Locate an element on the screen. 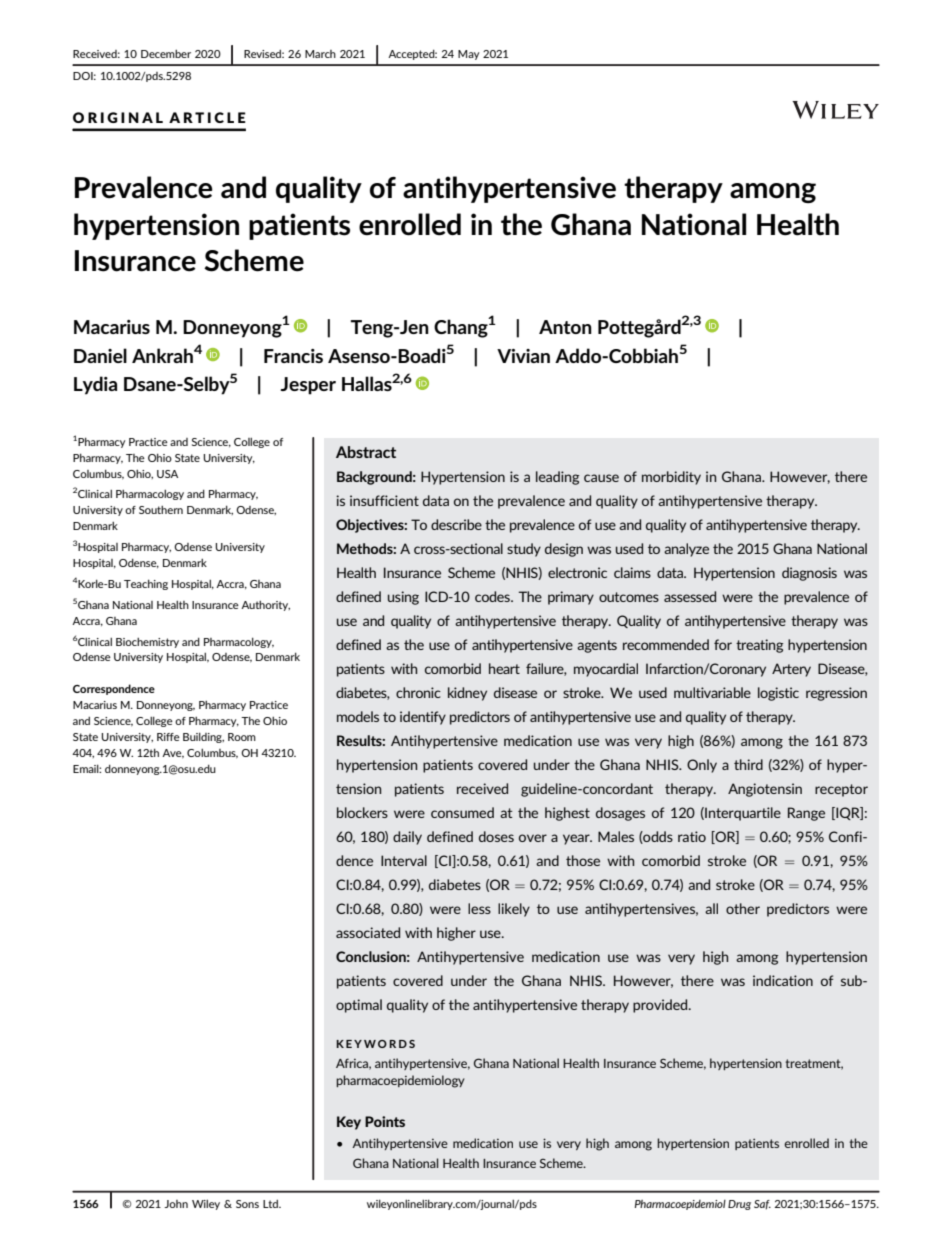 Image resolution: width=952 pixels, height=1251 pixels. ARTICLE is located at coordinates (207, 117).
